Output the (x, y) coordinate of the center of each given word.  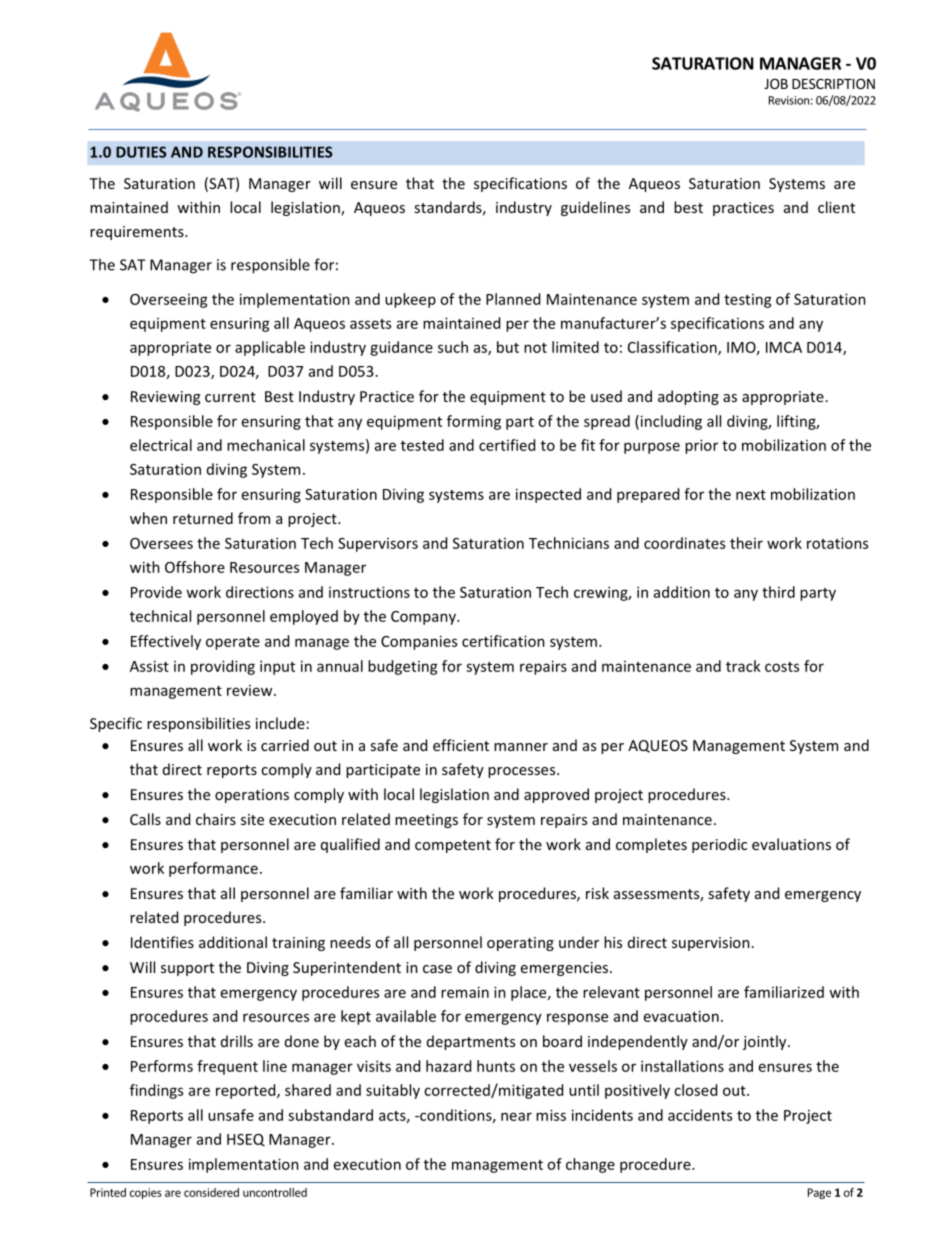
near (516, 1116)
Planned (513, 299)
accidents (700, 1115)
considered (211, 1192)
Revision (789, 100)
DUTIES (141, 152)
